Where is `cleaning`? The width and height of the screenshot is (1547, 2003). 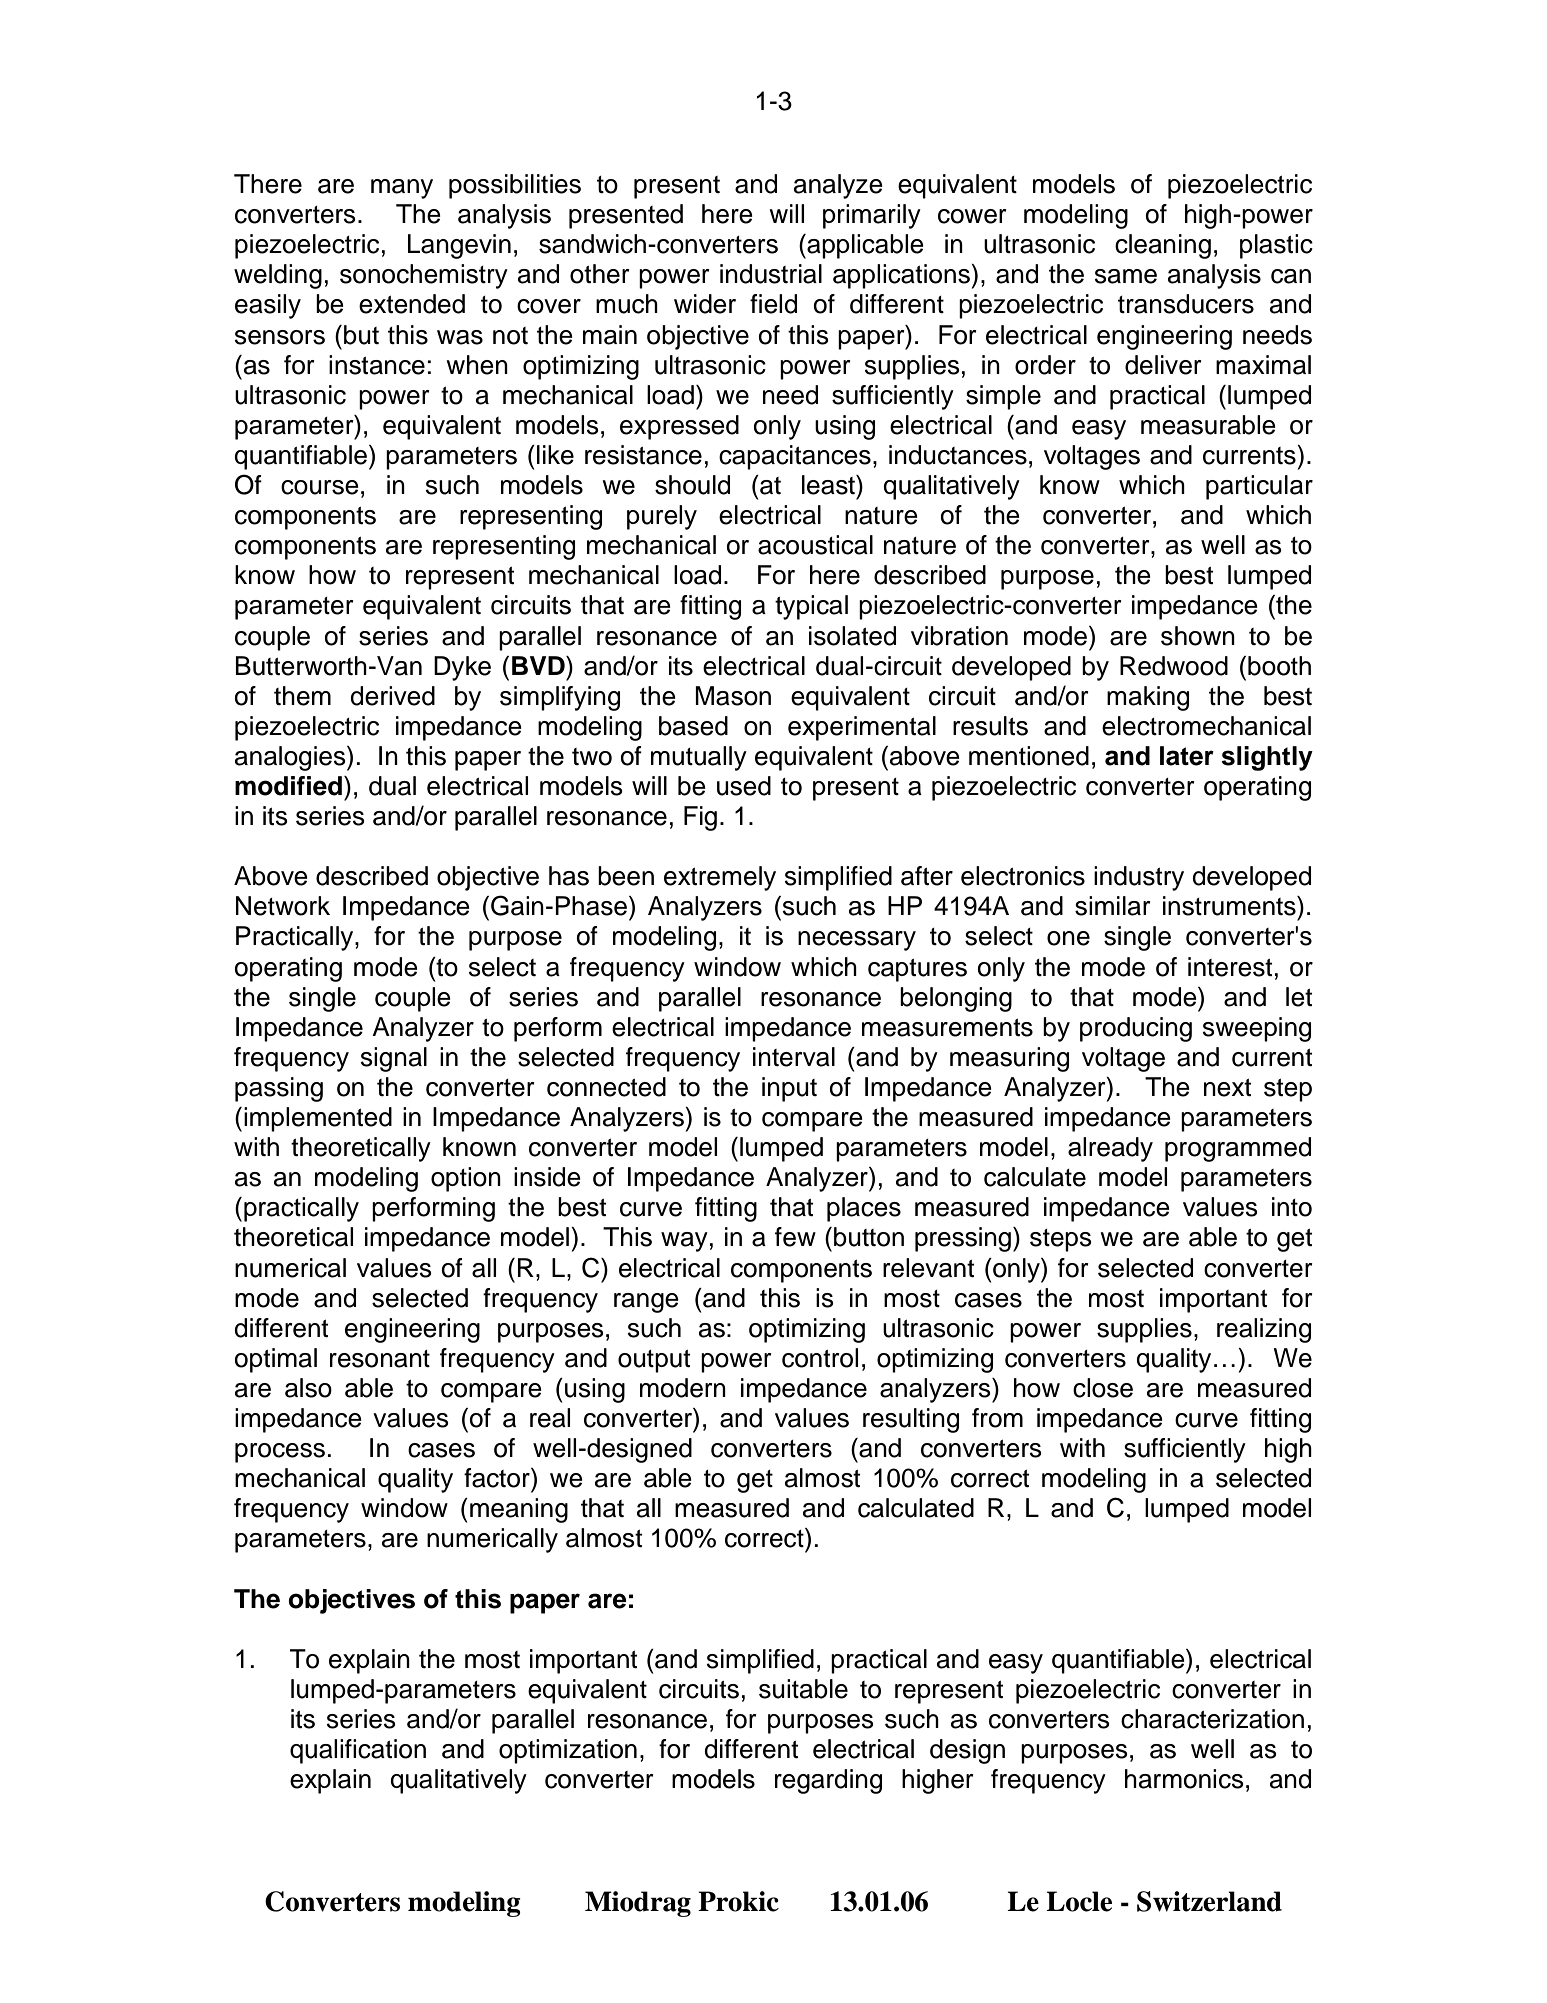
cleaning is located at coordinates (1163, 246).
